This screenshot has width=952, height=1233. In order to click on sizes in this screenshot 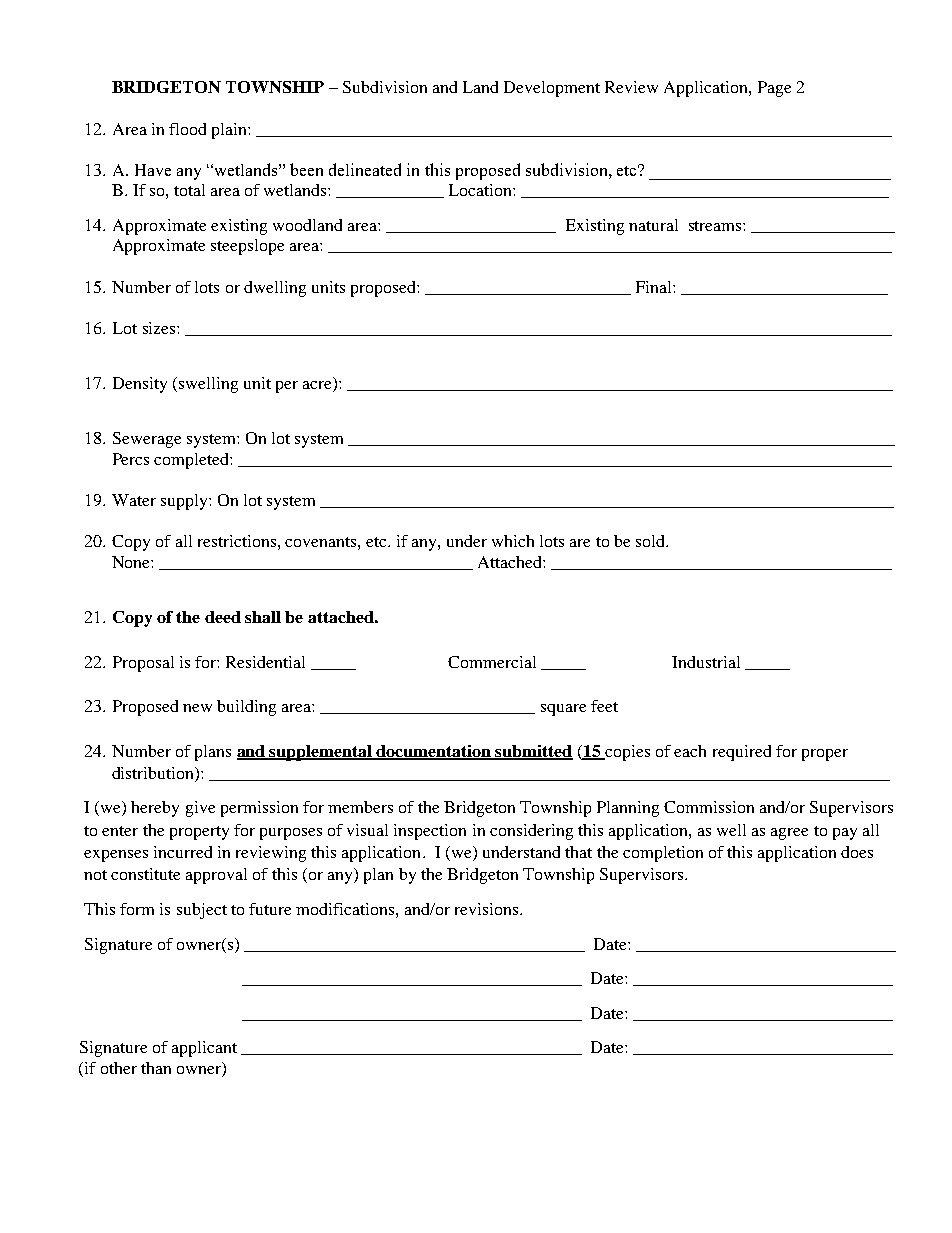, I will do `click(160, 328)`.
